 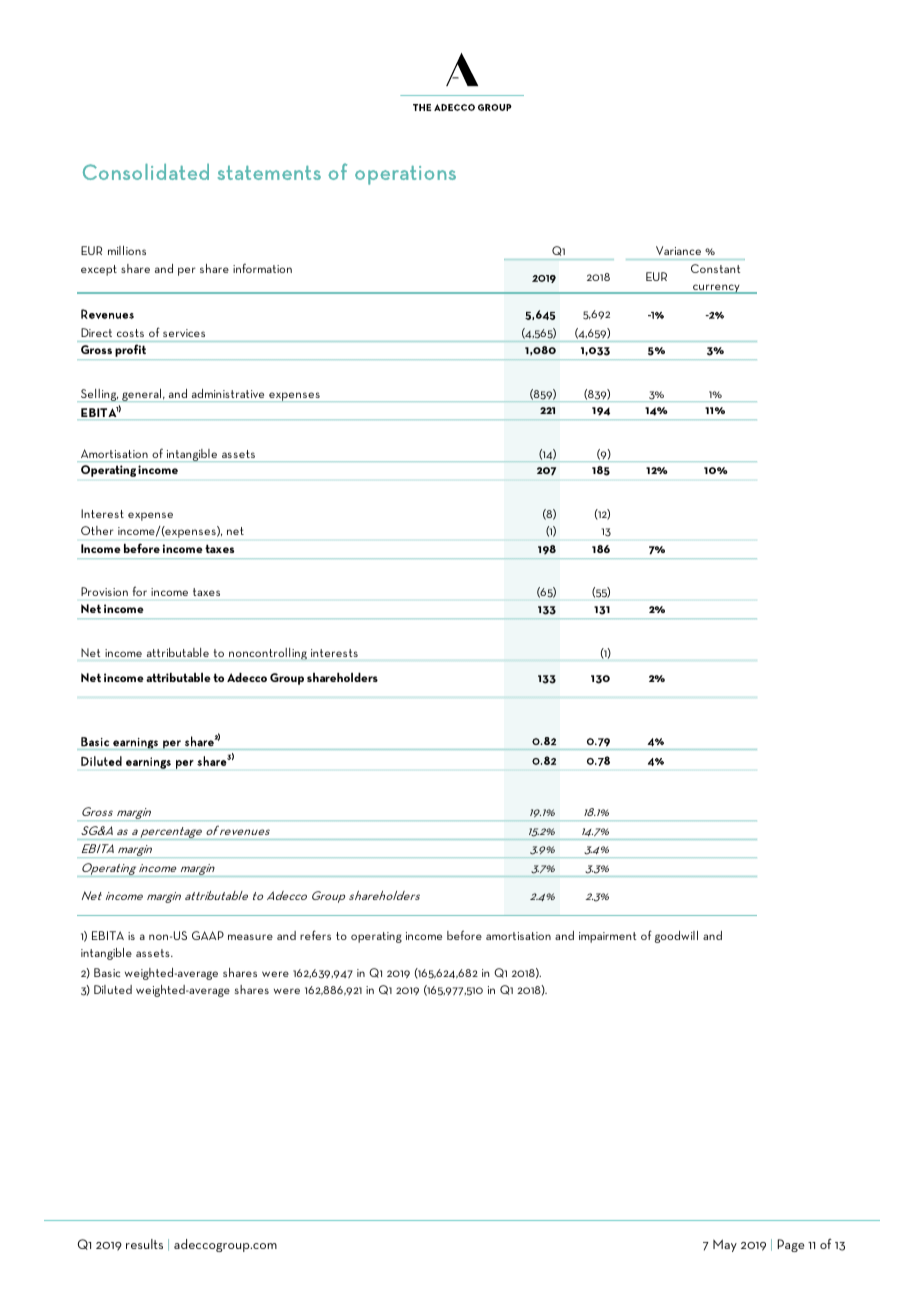 I want to click on noncontrolling, so click(x=268, y=654).
